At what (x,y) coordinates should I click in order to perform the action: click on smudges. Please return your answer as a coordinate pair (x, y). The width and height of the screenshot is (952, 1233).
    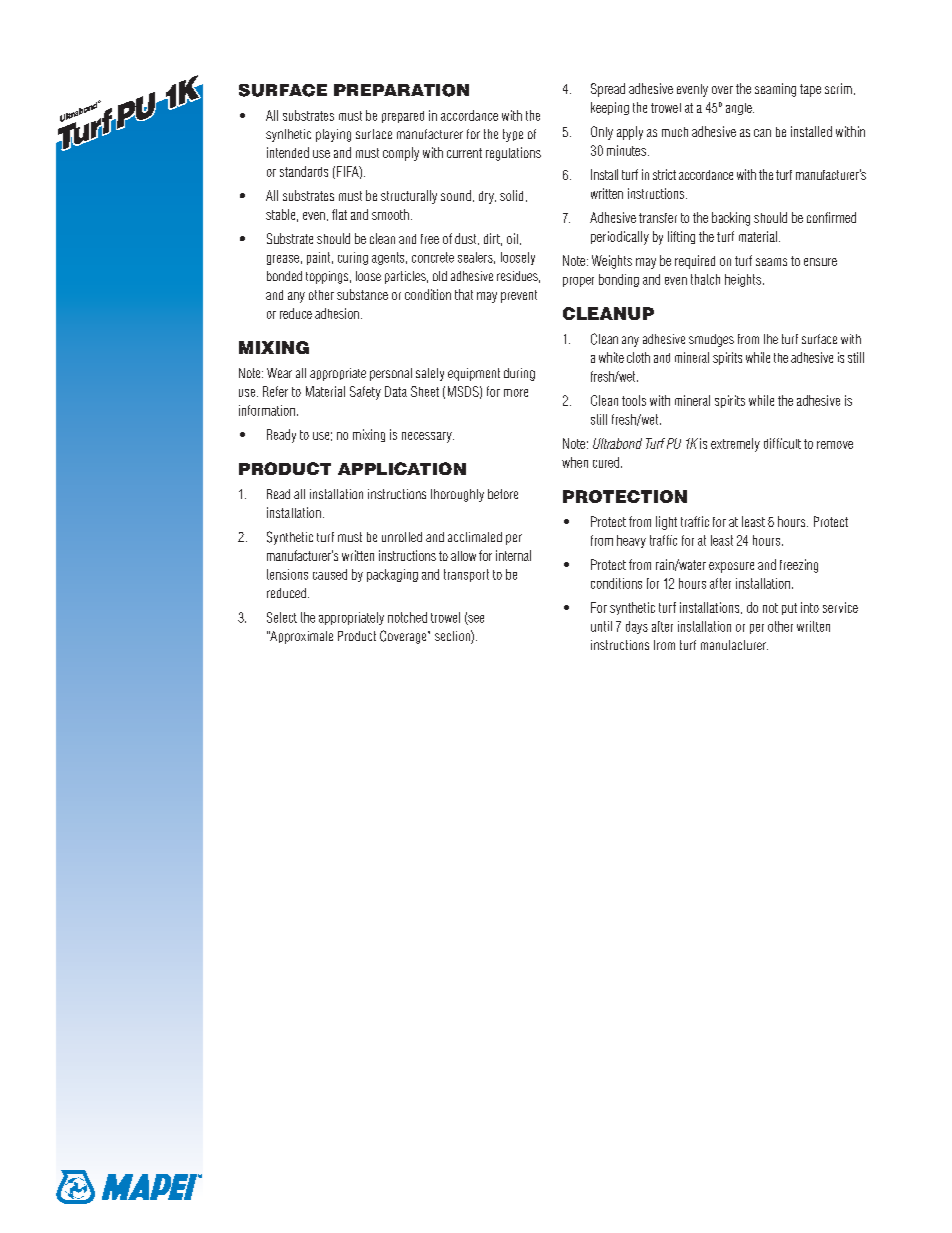
    Looking at the image, I should click on (711, 340).
